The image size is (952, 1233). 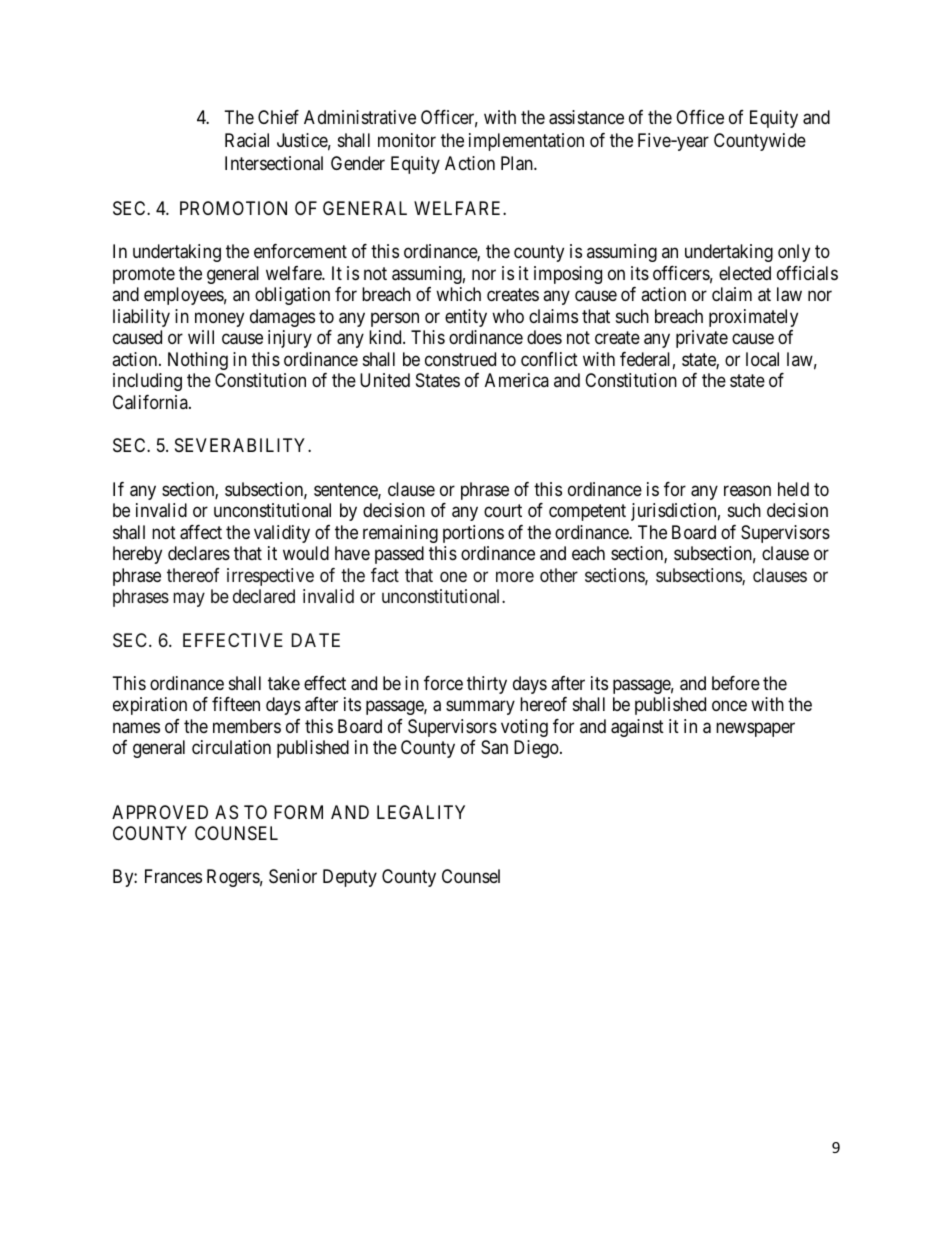 What do you see at coordinates (526, 142) in the page?
I see `implementation` at bounding box center [526, 142].
